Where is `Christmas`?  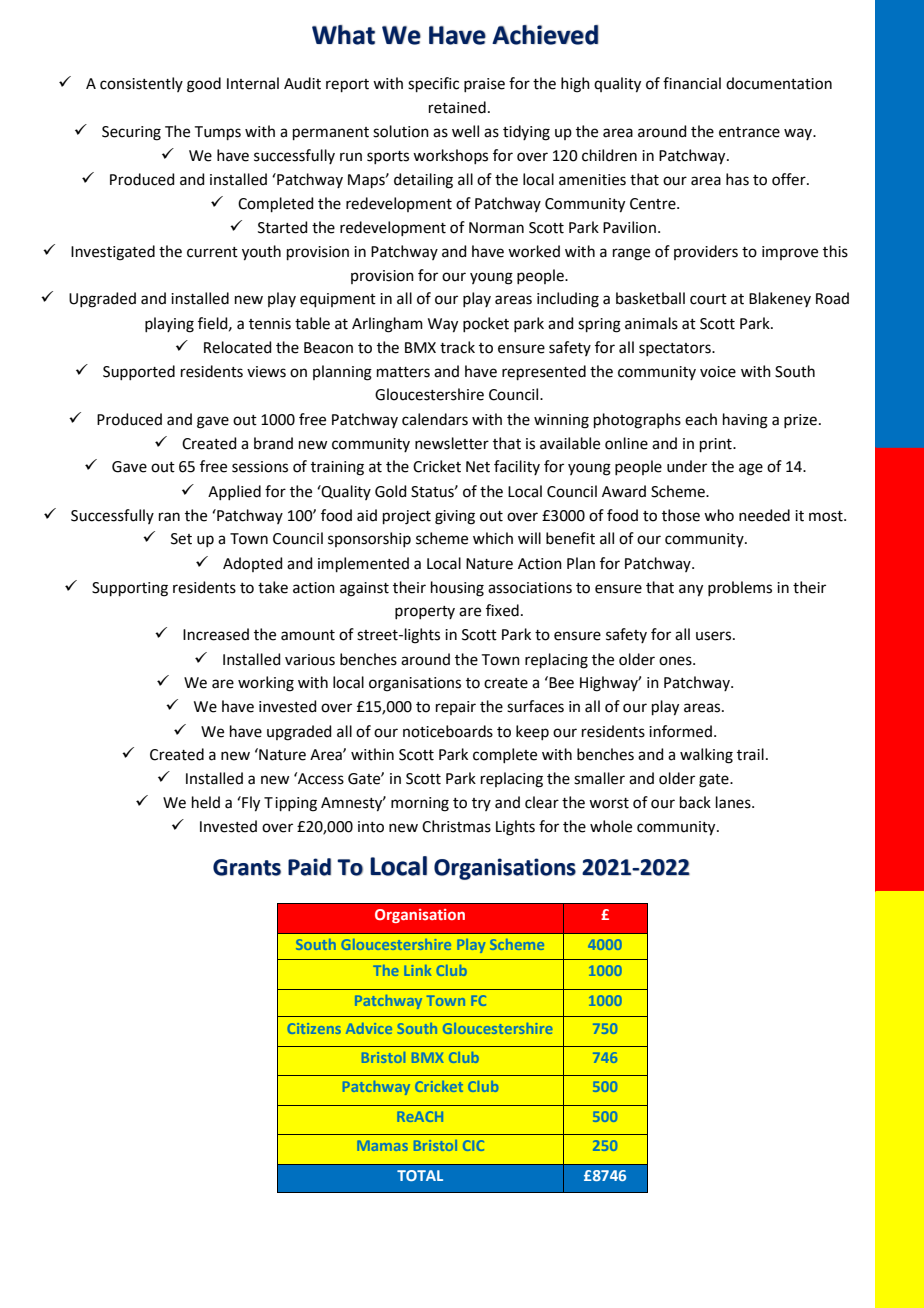 Christmas is located at coordinates (456, 826).
